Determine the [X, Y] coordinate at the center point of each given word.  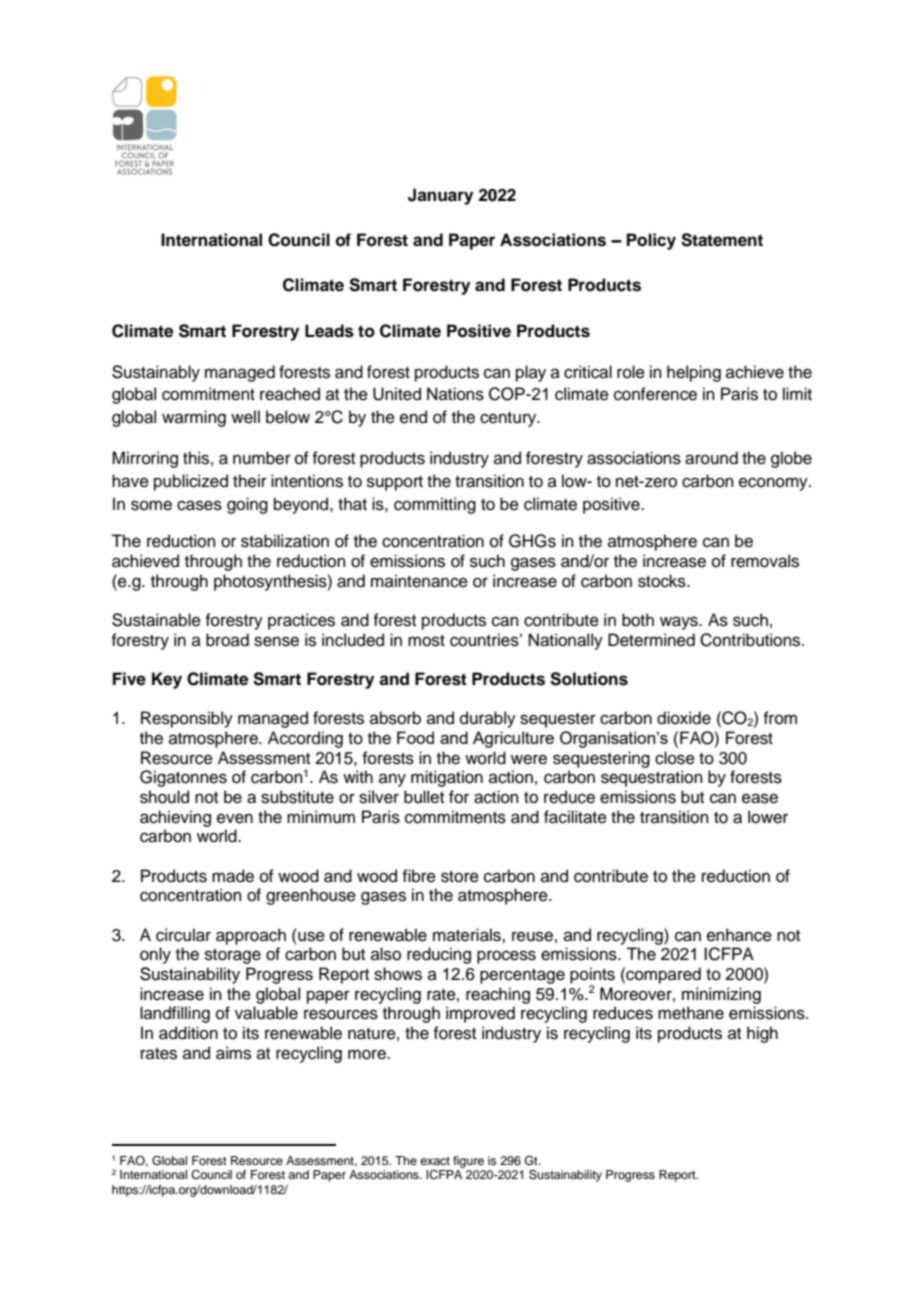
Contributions [751, 640]
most [426, 641]
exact [435, 1161]
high [762, 1034]
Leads [329, 331]
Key [167, 680]
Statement [722, 240]
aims [233, 1053]
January [440, 196]
